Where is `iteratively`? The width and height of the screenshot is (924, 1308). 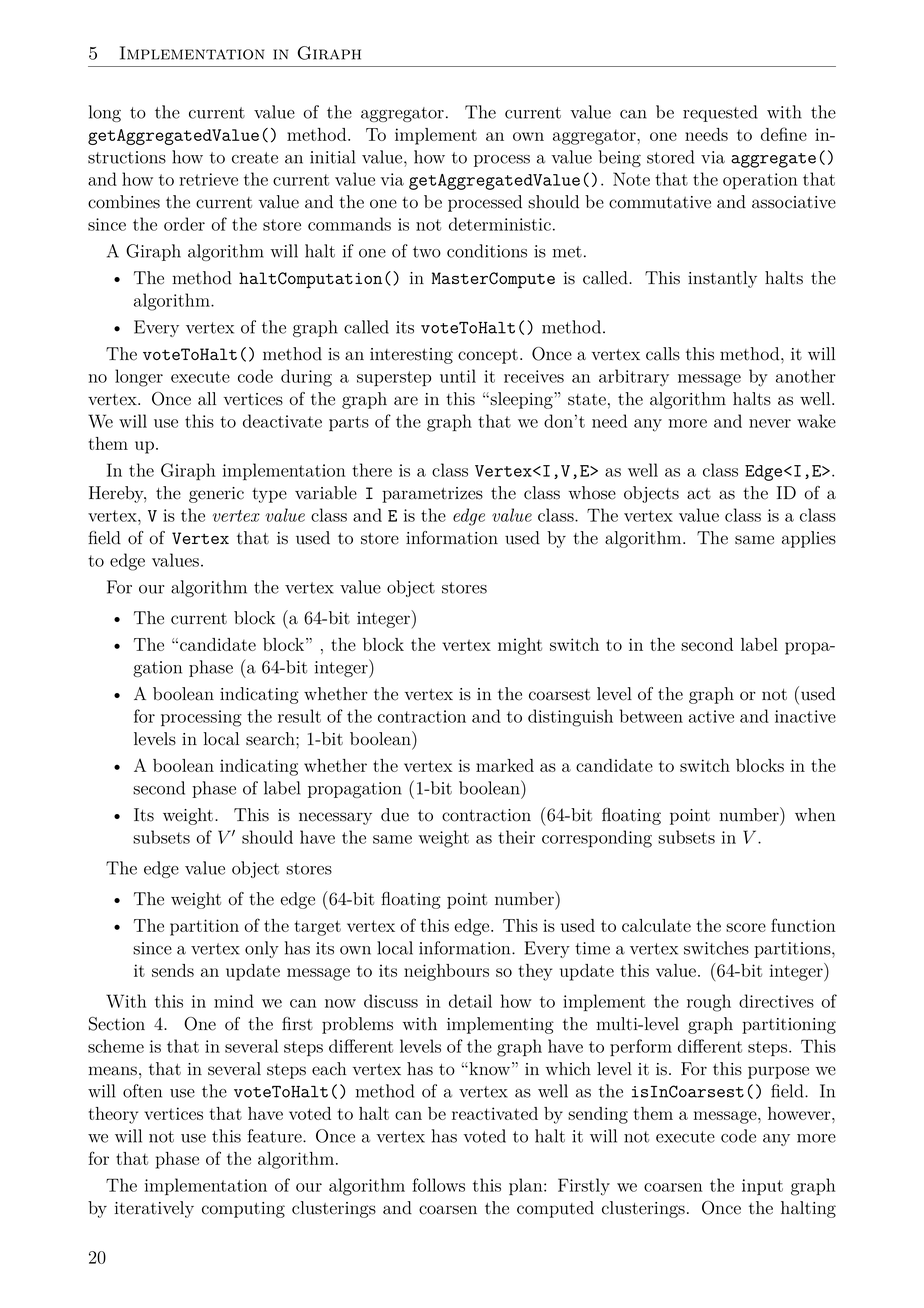 iteratively is located at coordinates (154, 1209).
